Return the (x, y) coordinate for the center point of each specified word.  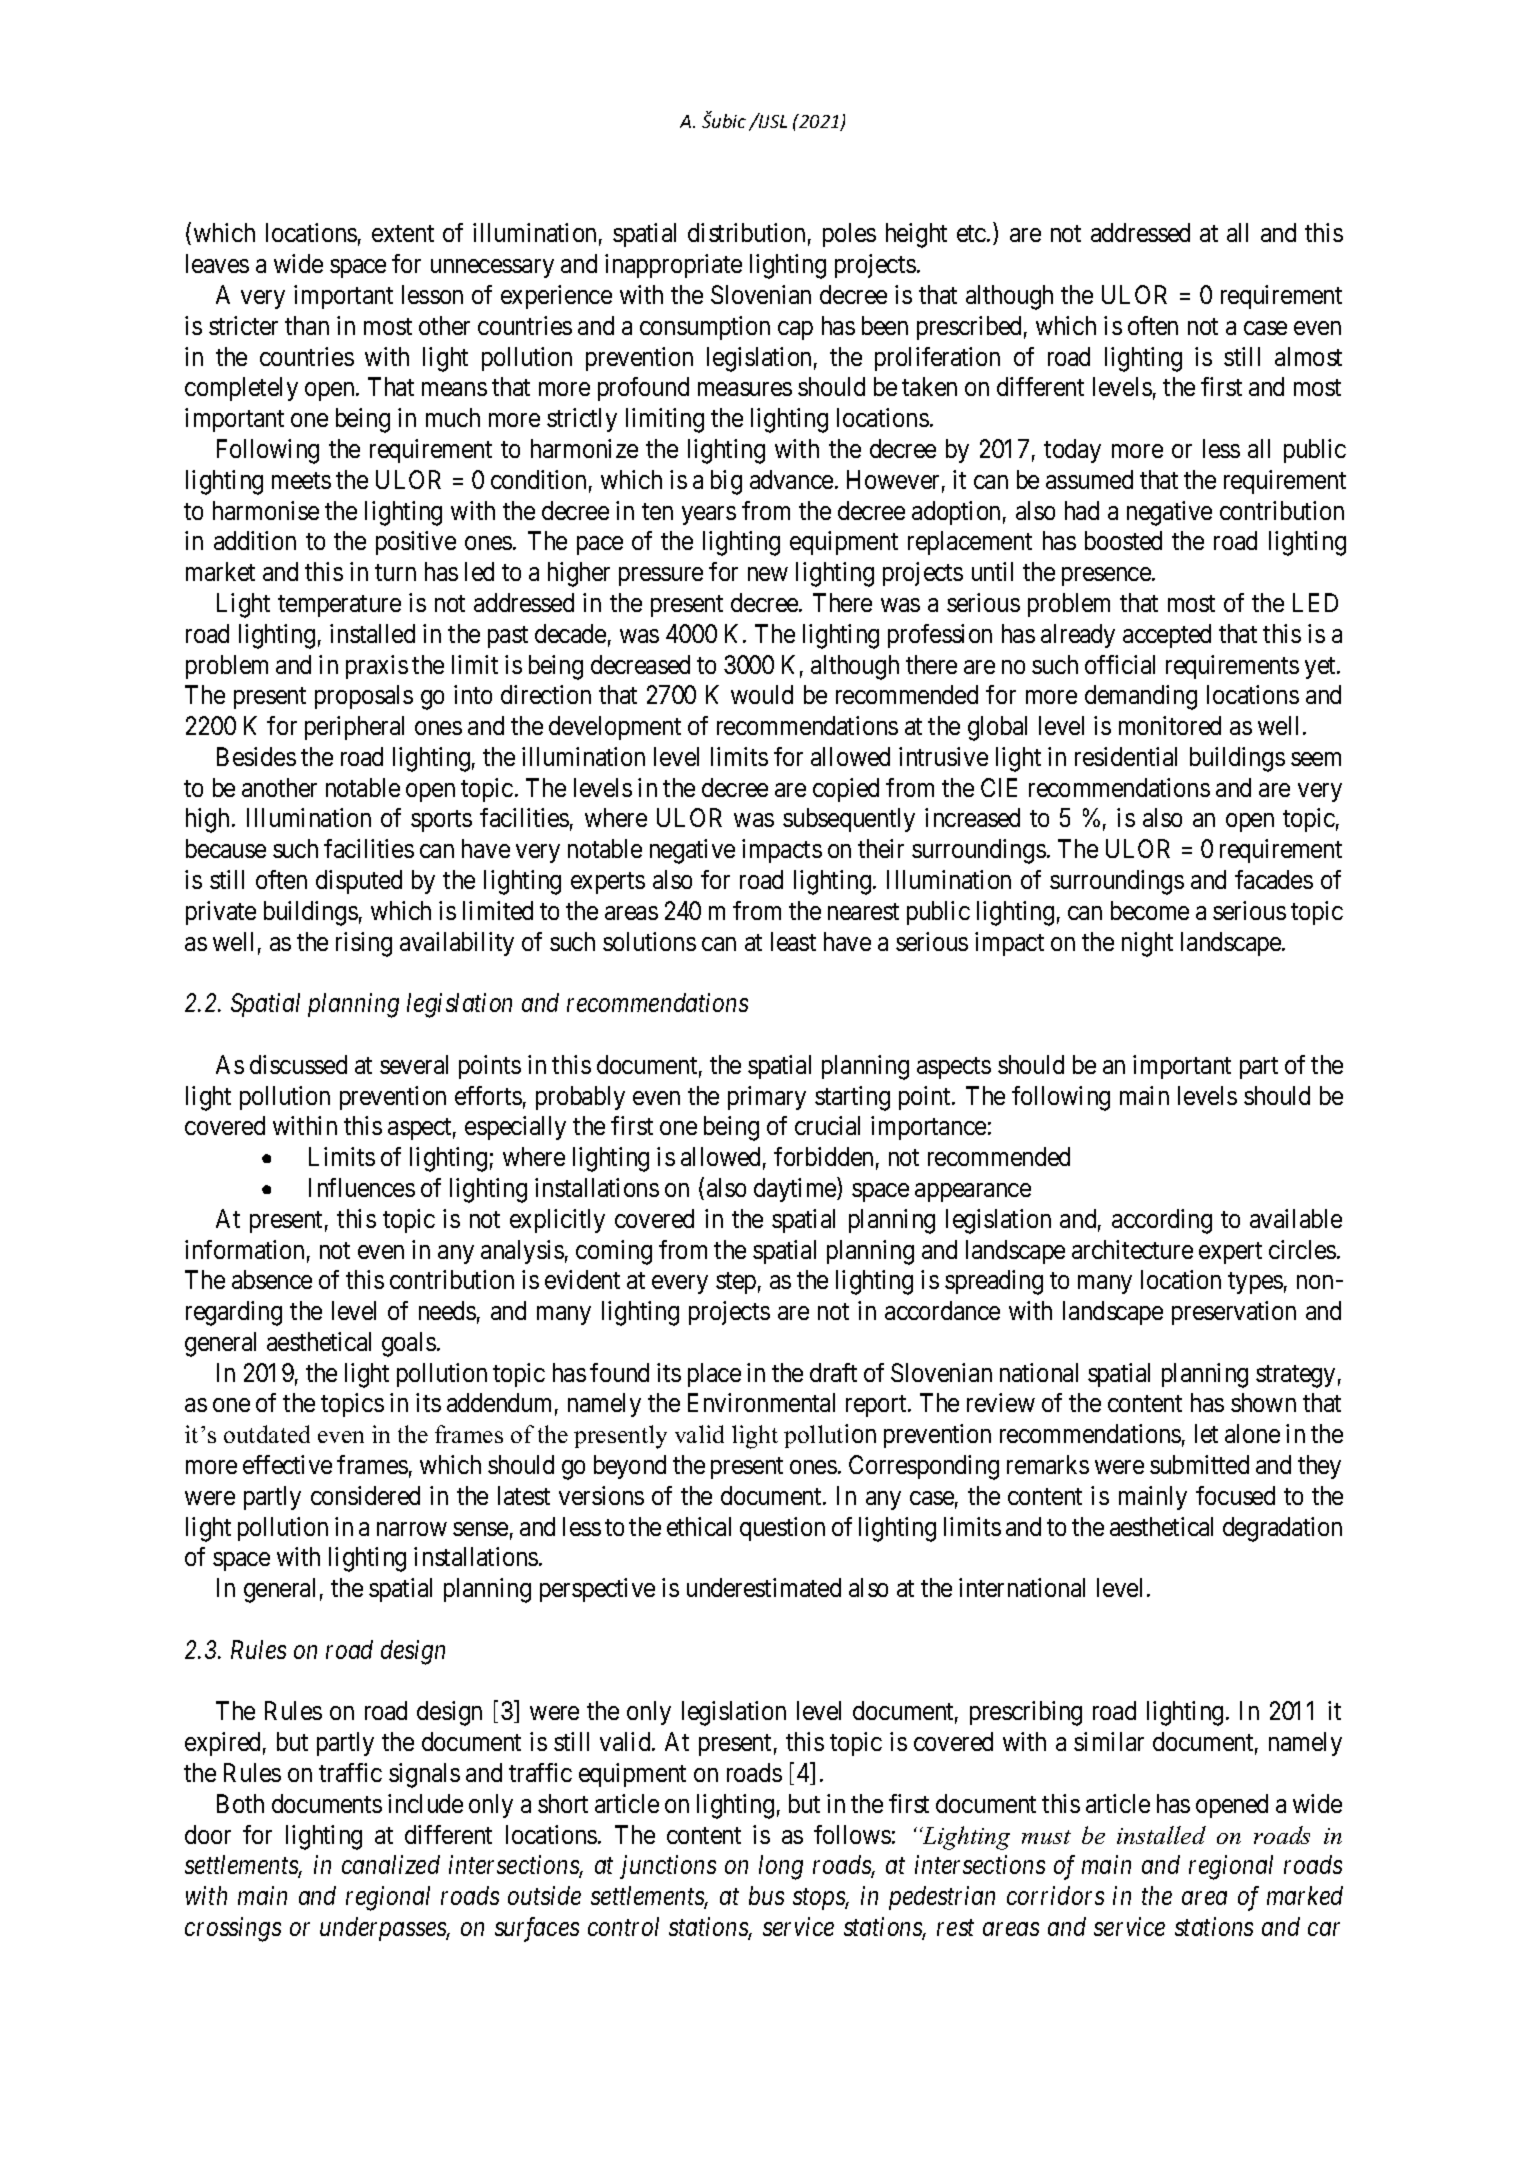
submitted (1199, 1464)
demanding (1141, 697)
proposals (364, 697)
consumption (705, 328)
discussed (298, 1064)
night (1147, 944)
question (782, 1529)
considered (365, 1495)
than (307, 325)
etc (972, 234)
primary (767, 1098)
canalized (391, 1864)
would (762, 694)
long (781, 1867)
